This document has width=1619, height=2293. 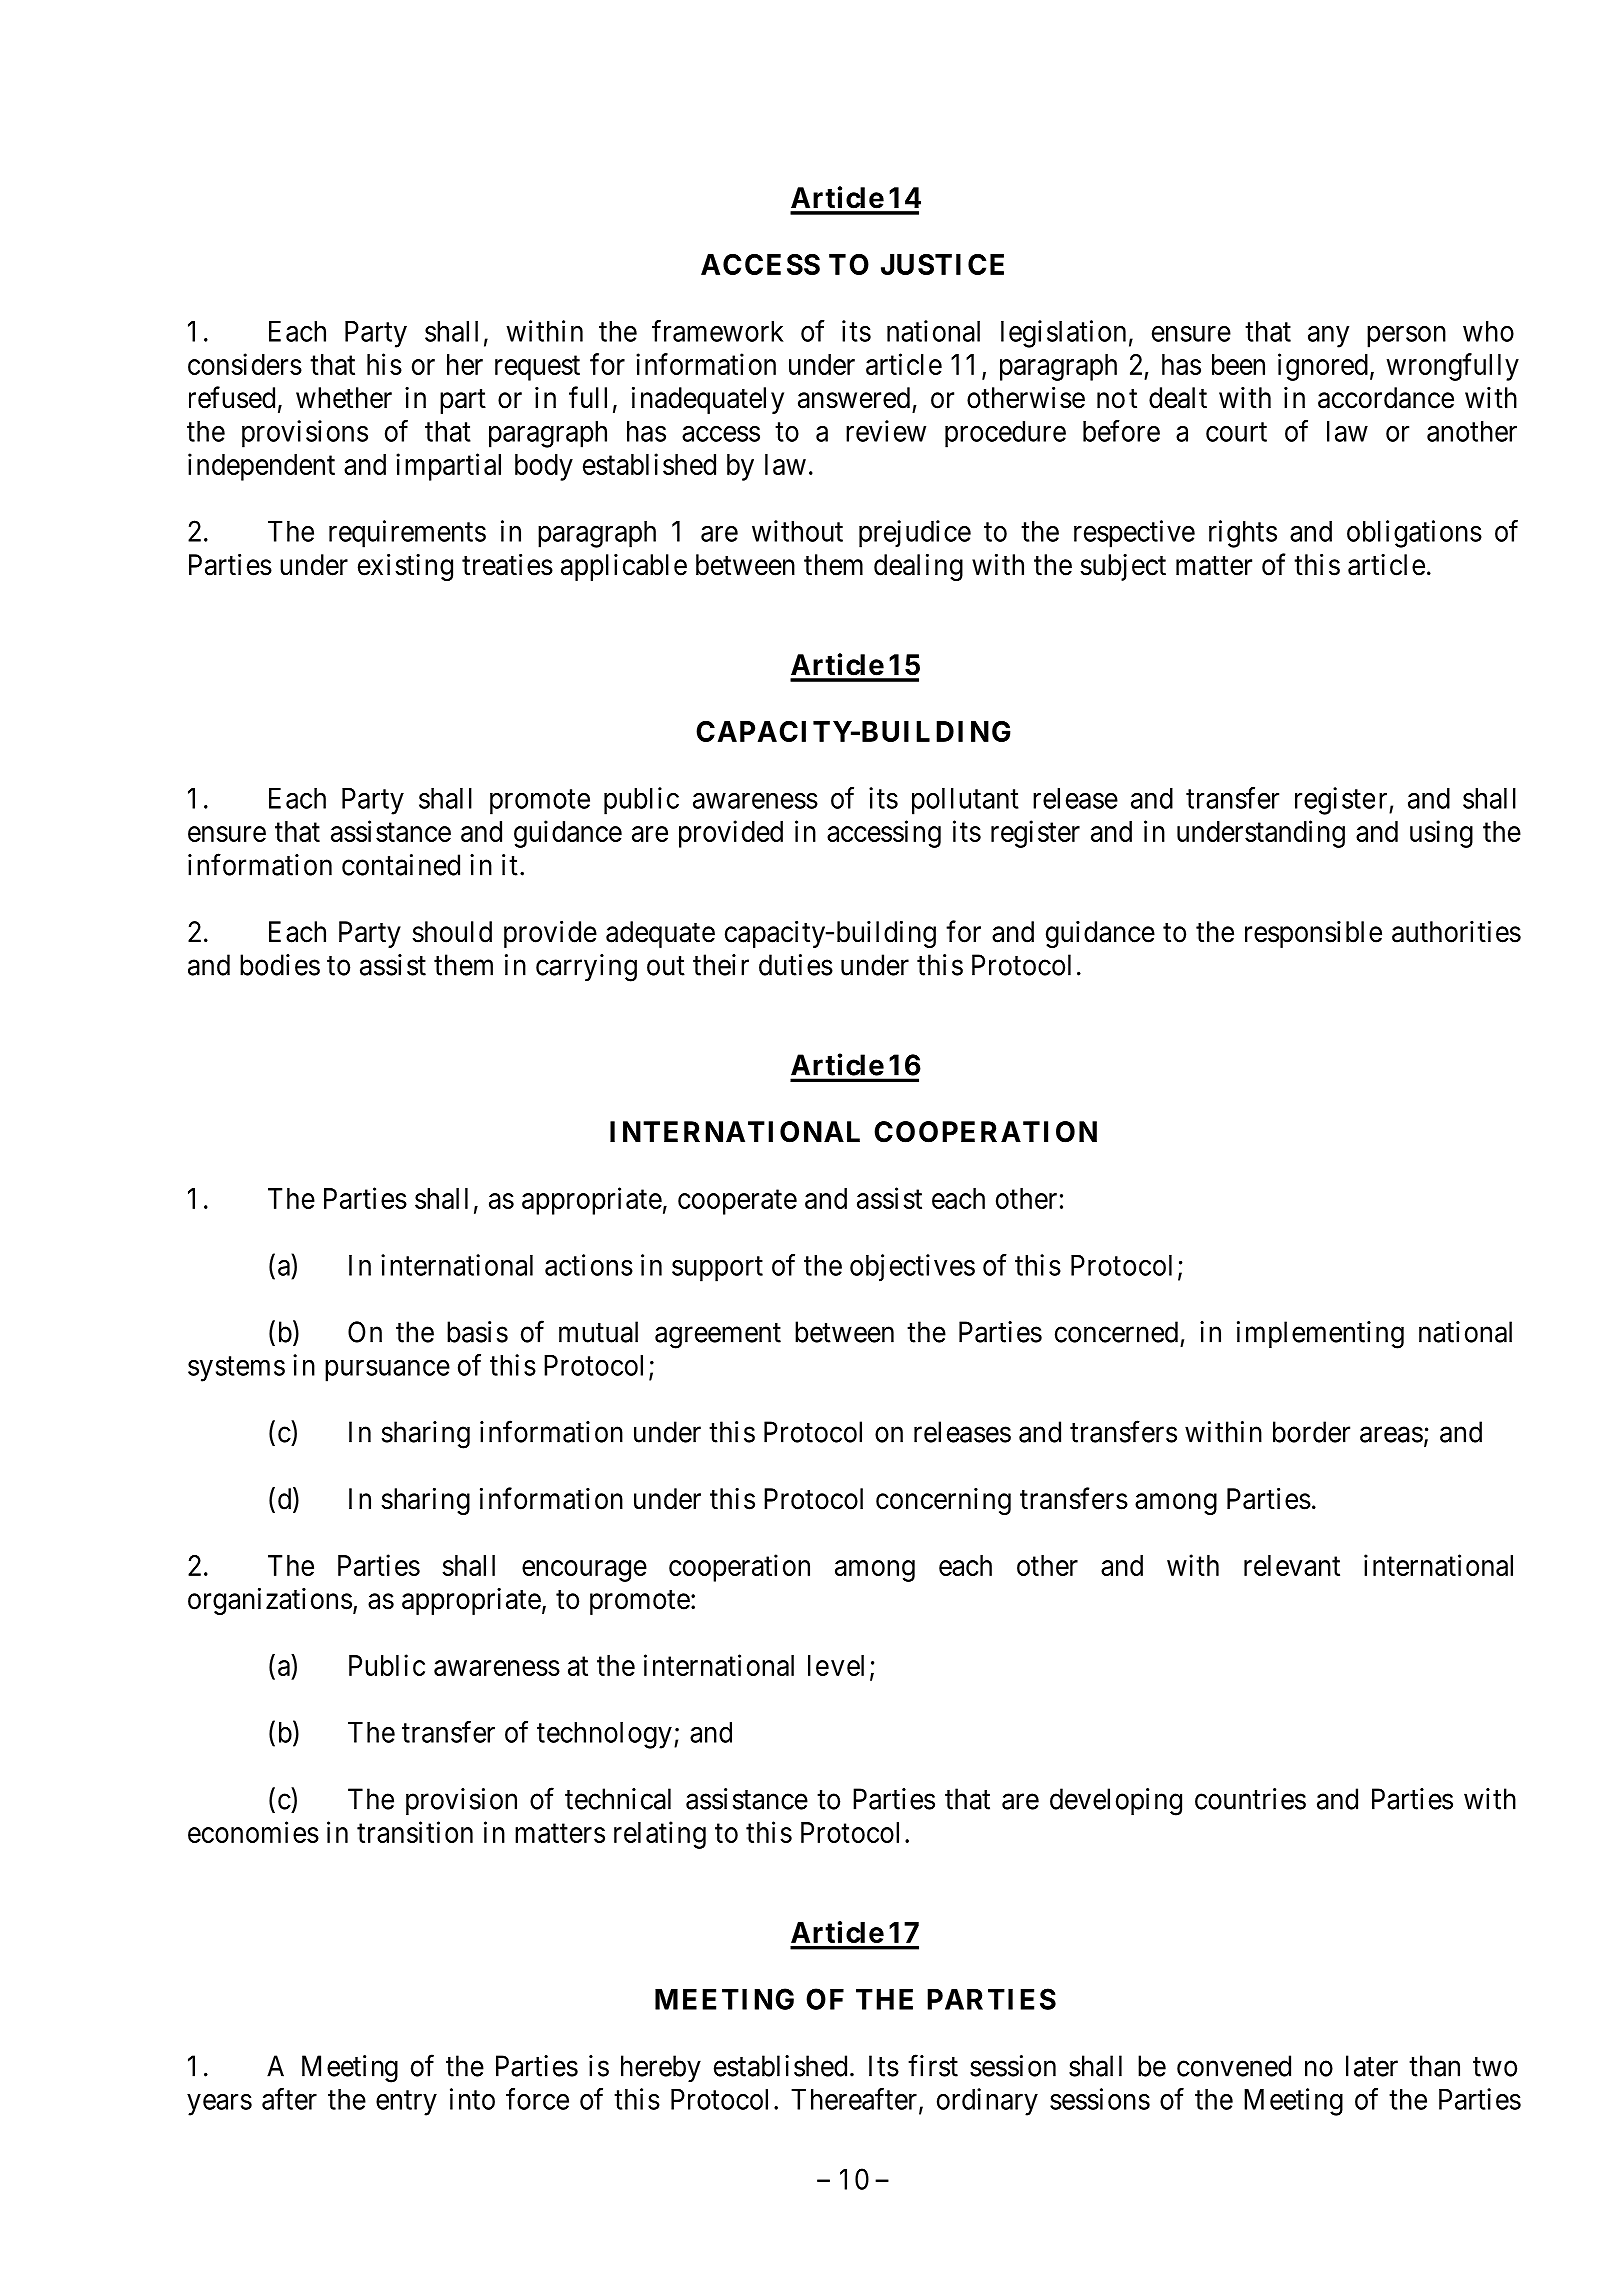 What do you see at coordinates (406, 2103) in the document?
I see `entry` at bounding box center [406, 2103].
